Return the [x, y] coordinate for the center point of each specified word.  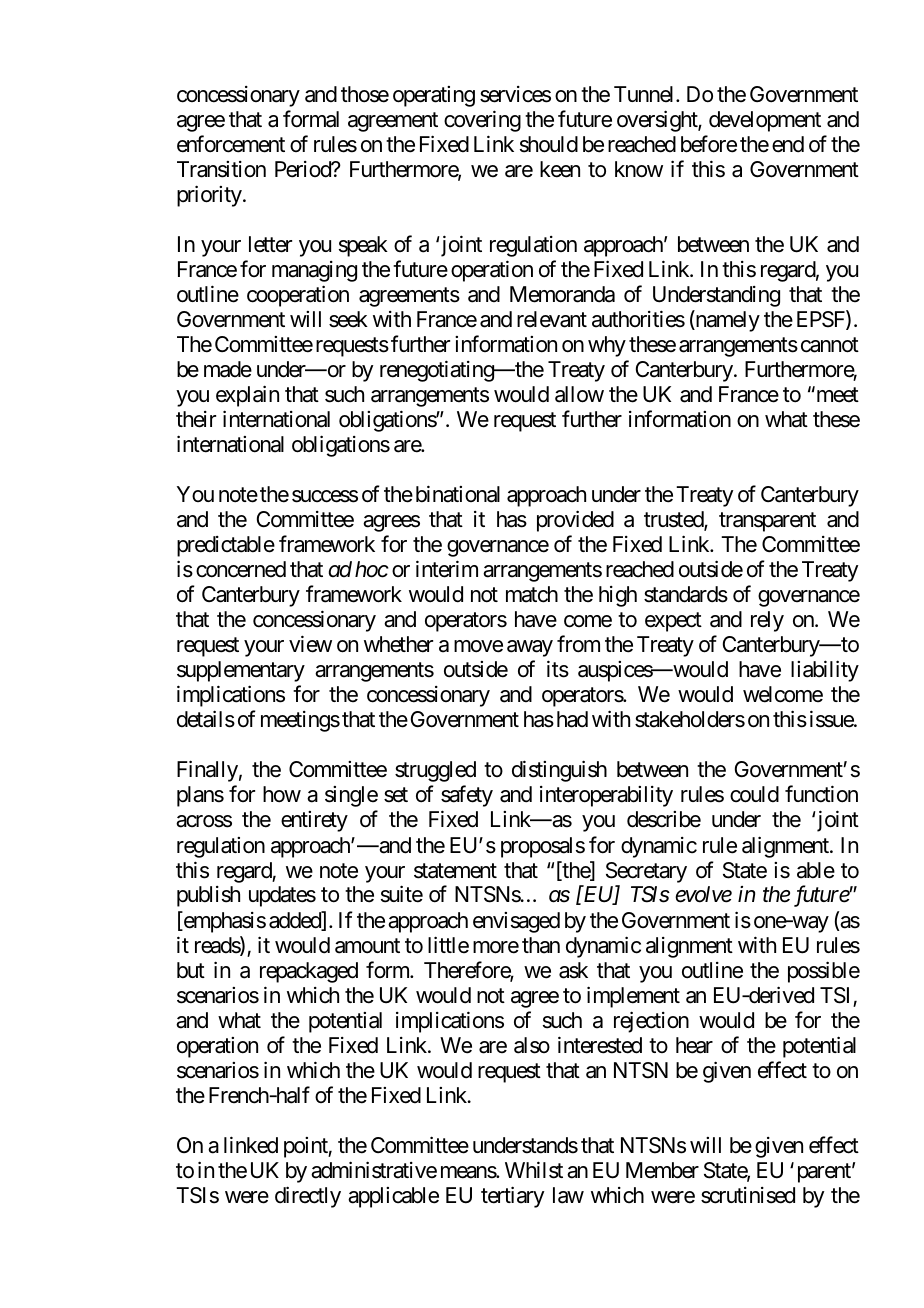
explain [247, 396]
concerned [241, 569]
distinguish [559, 771]
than [541, 945]
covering [482, 121]
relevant [552, 319]
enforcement [231, 144]
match [532, 594]
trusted [674, 521]
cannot [830, 345]
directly [308, 1197]
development [765, 121]
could [754, 794]
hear [694, 1045]
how [282, 794]
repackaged [309, 972]
